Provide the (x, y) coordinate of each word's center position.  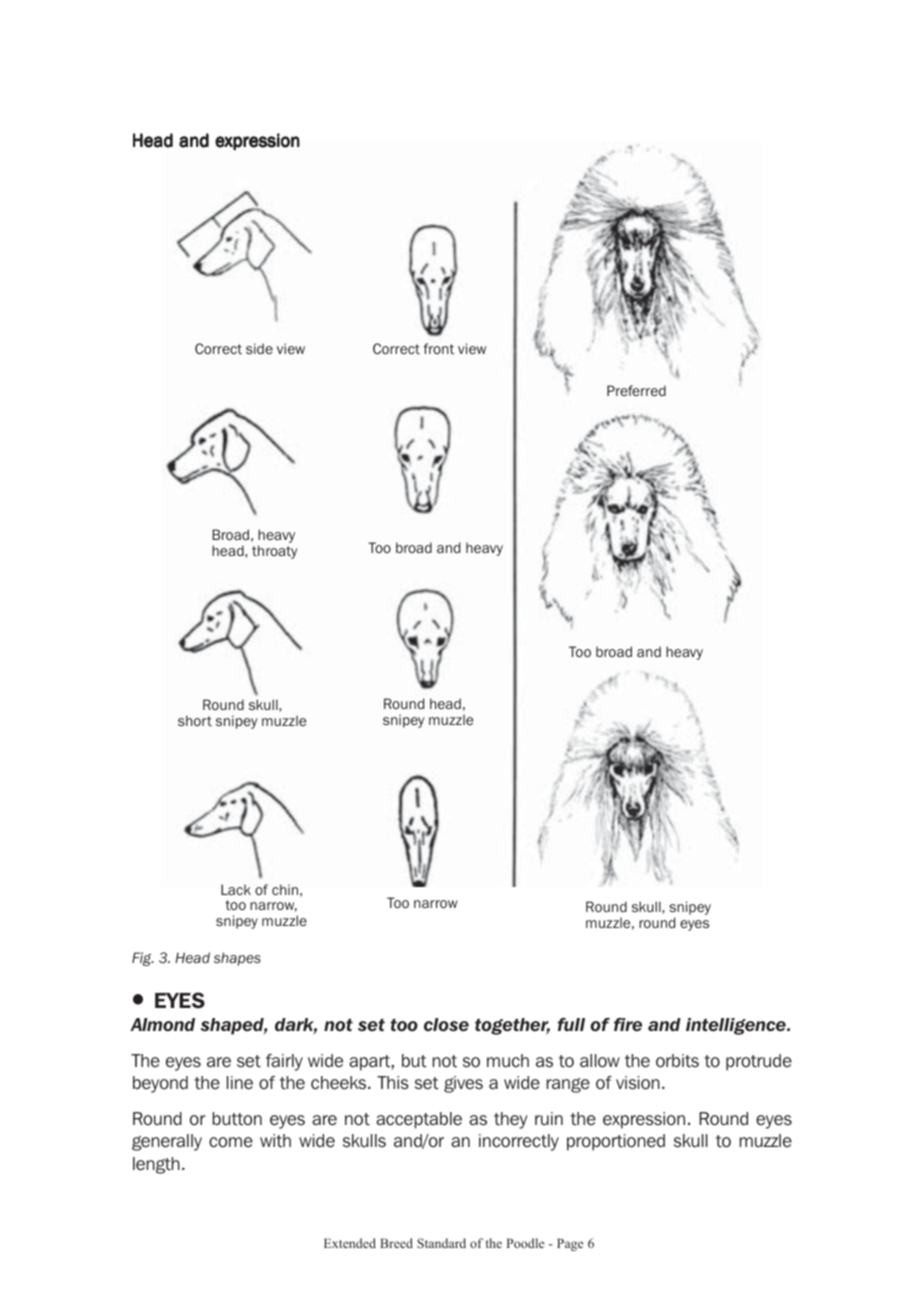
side (259, 348)
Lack (236, 889)
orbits (677, 1061)
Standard (441, 1243)
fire (628, 1025)
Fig (143, 959)
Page (570, 1244)
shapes (237, 959)
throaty (274, 552)
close (446, 1025)
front (438, 348)
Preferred (636, 390)
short (195, 720)
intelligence (737, 1026)
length (156, 1165)
